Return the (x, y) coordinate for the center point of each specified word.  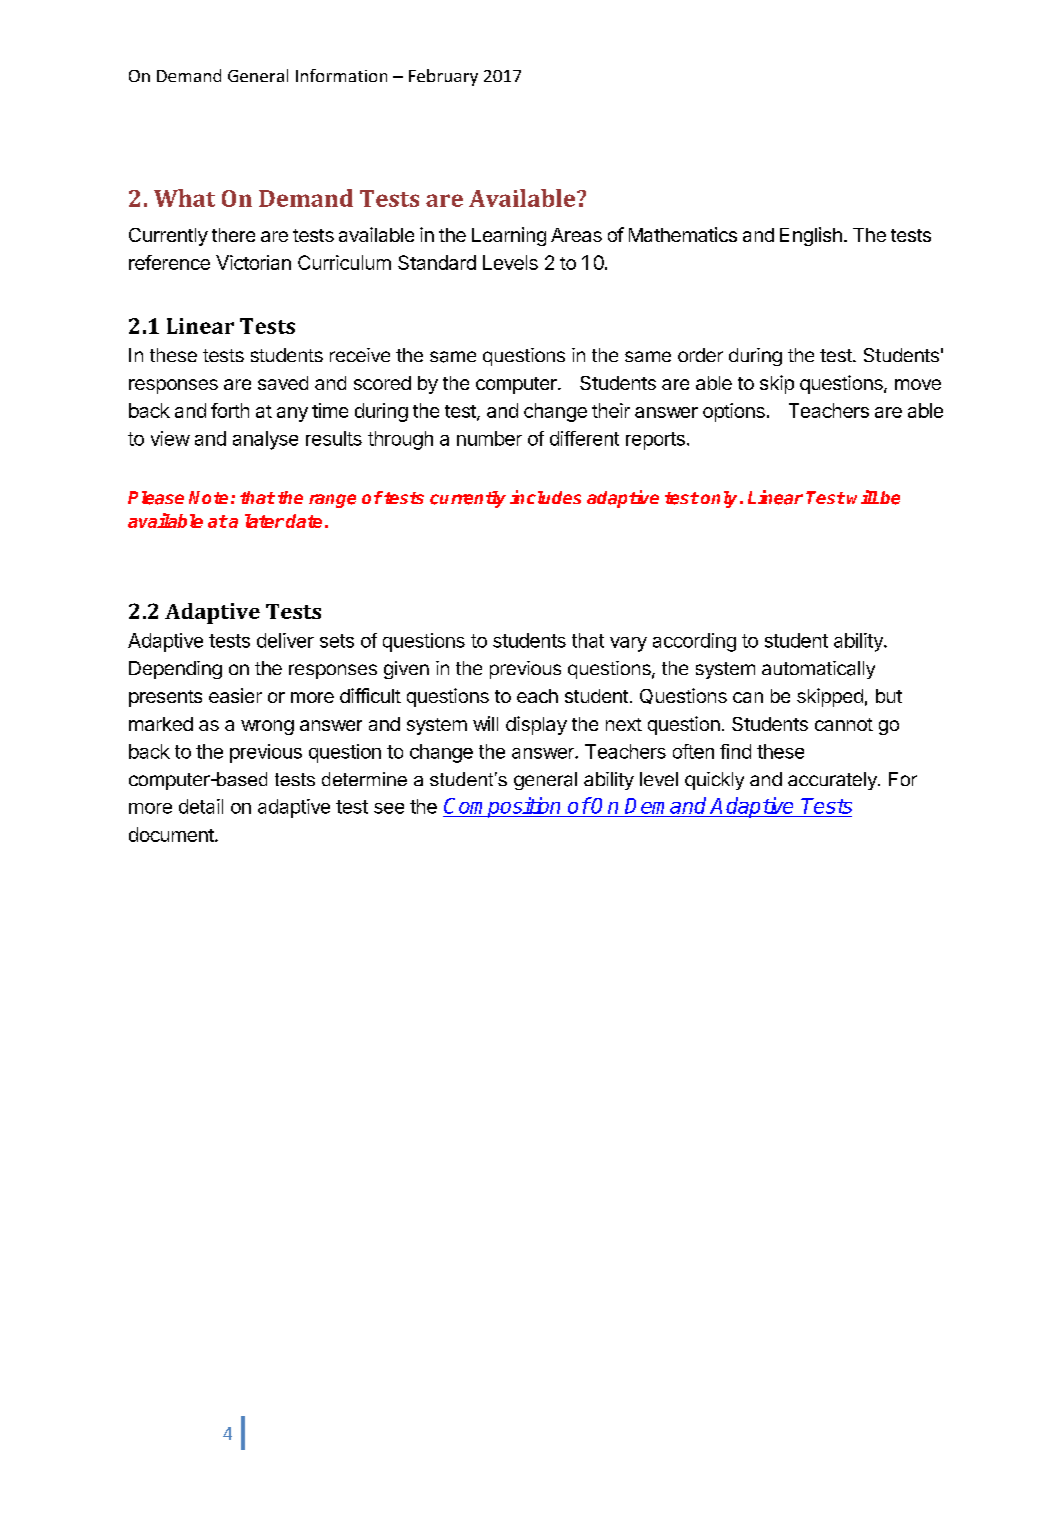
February (443, 77)
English (811, 236)
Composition (503, 807)
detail (201, 806)
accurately (833, 781)
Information (341, 75)
